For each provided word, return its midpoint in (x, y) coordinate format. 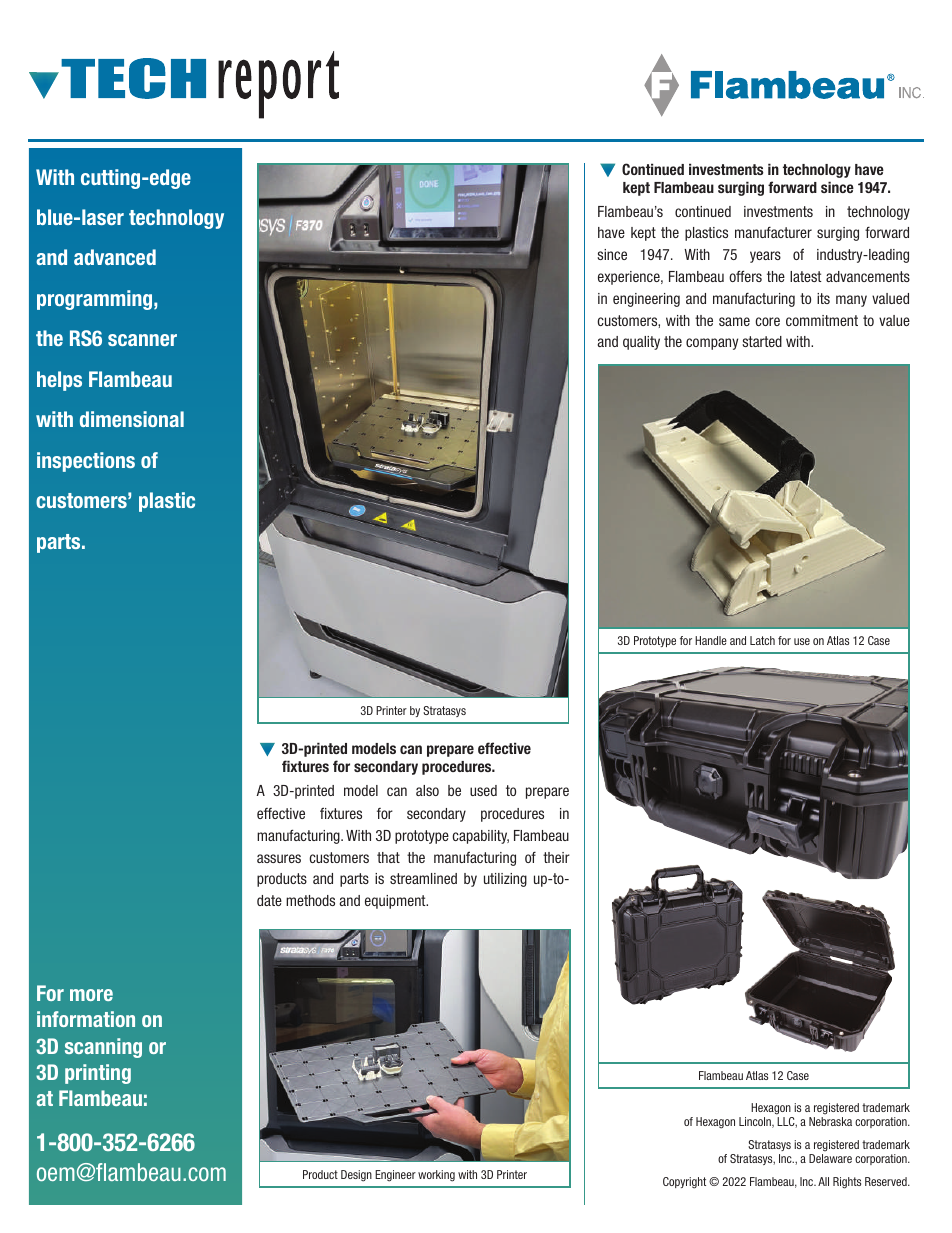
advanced (115, 257)
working (436, 1176)
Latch (762, 640)
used (483, 790)
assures (279, 858)
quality (641, 343)
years (765, 257)
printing (98, 1074)
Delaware (830, 1158)
